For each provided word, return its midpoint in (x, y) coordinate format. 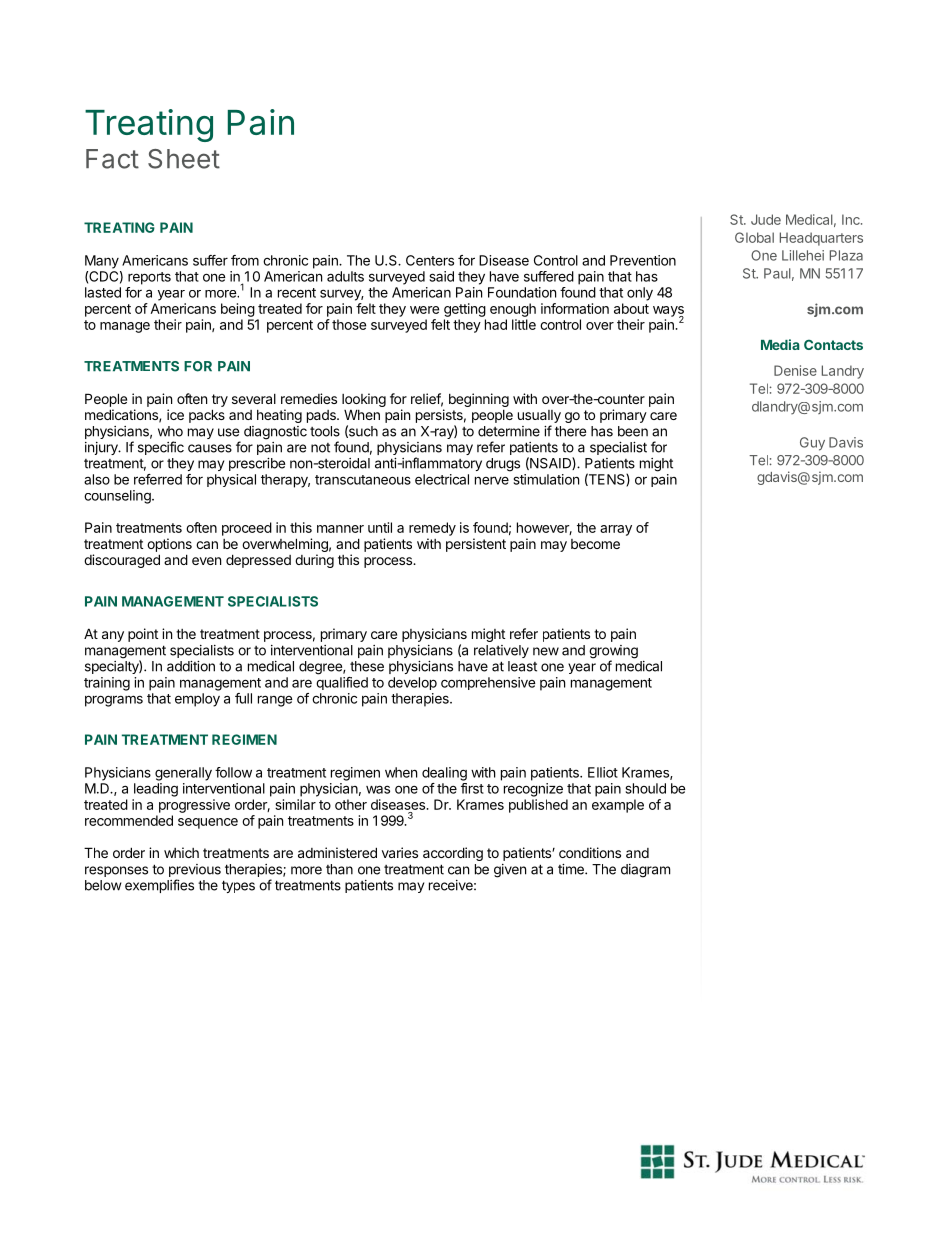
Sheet (184, 159)
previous (195, 870)
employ (197, 700)
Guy (812, 444)
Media (780, 344)
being (238, 310)
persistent (476, 545)
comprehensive (488, 683)
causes (210, 448)
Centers (430, 260)
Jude (766, 219)
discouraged (122, 561)
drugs (503, 465)
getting (465, 310)
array (616, 530)
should (646, 788)
